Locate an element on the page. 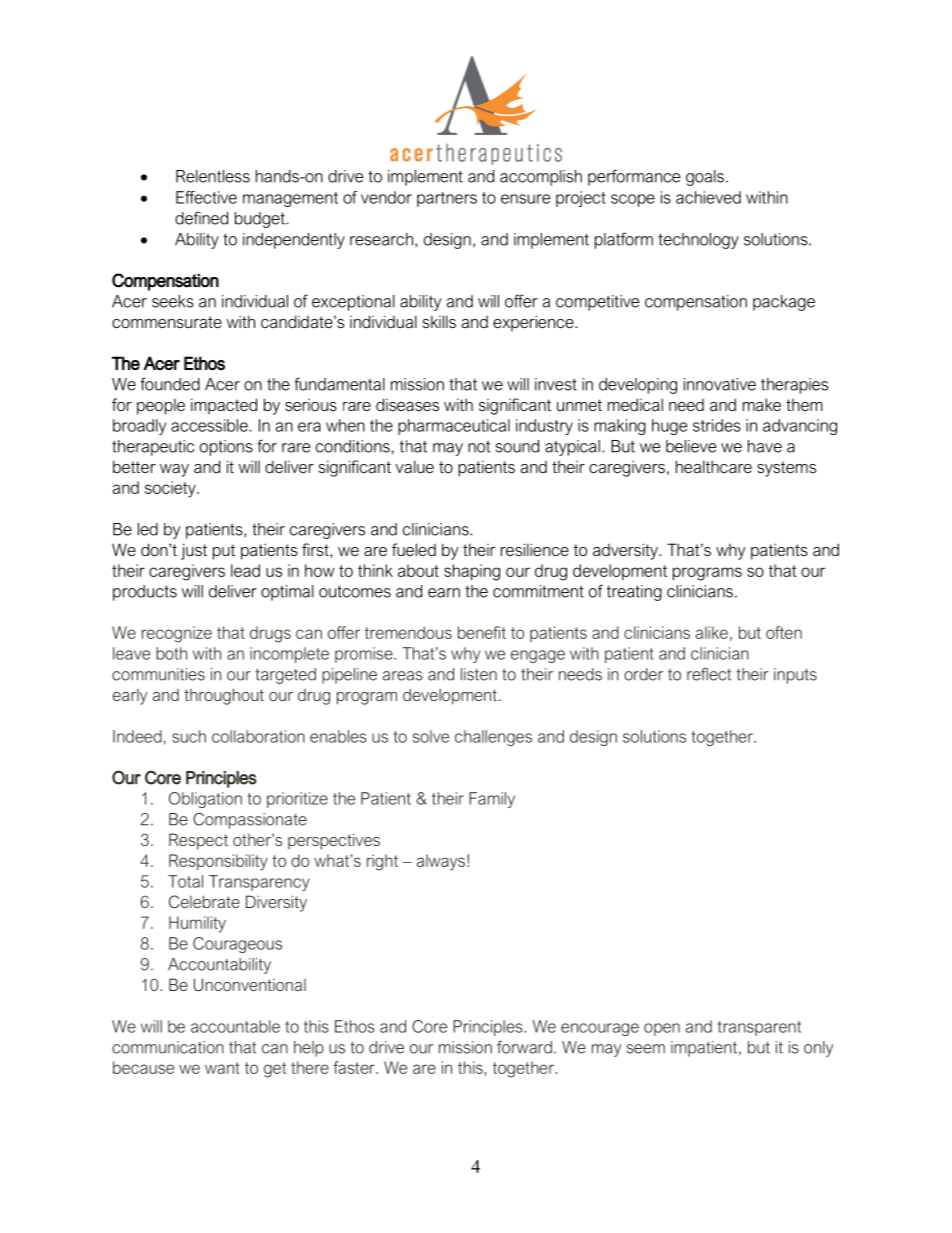 The height and width of the page is (1233, 952). accountable is located at coordinates (235, 1026).
